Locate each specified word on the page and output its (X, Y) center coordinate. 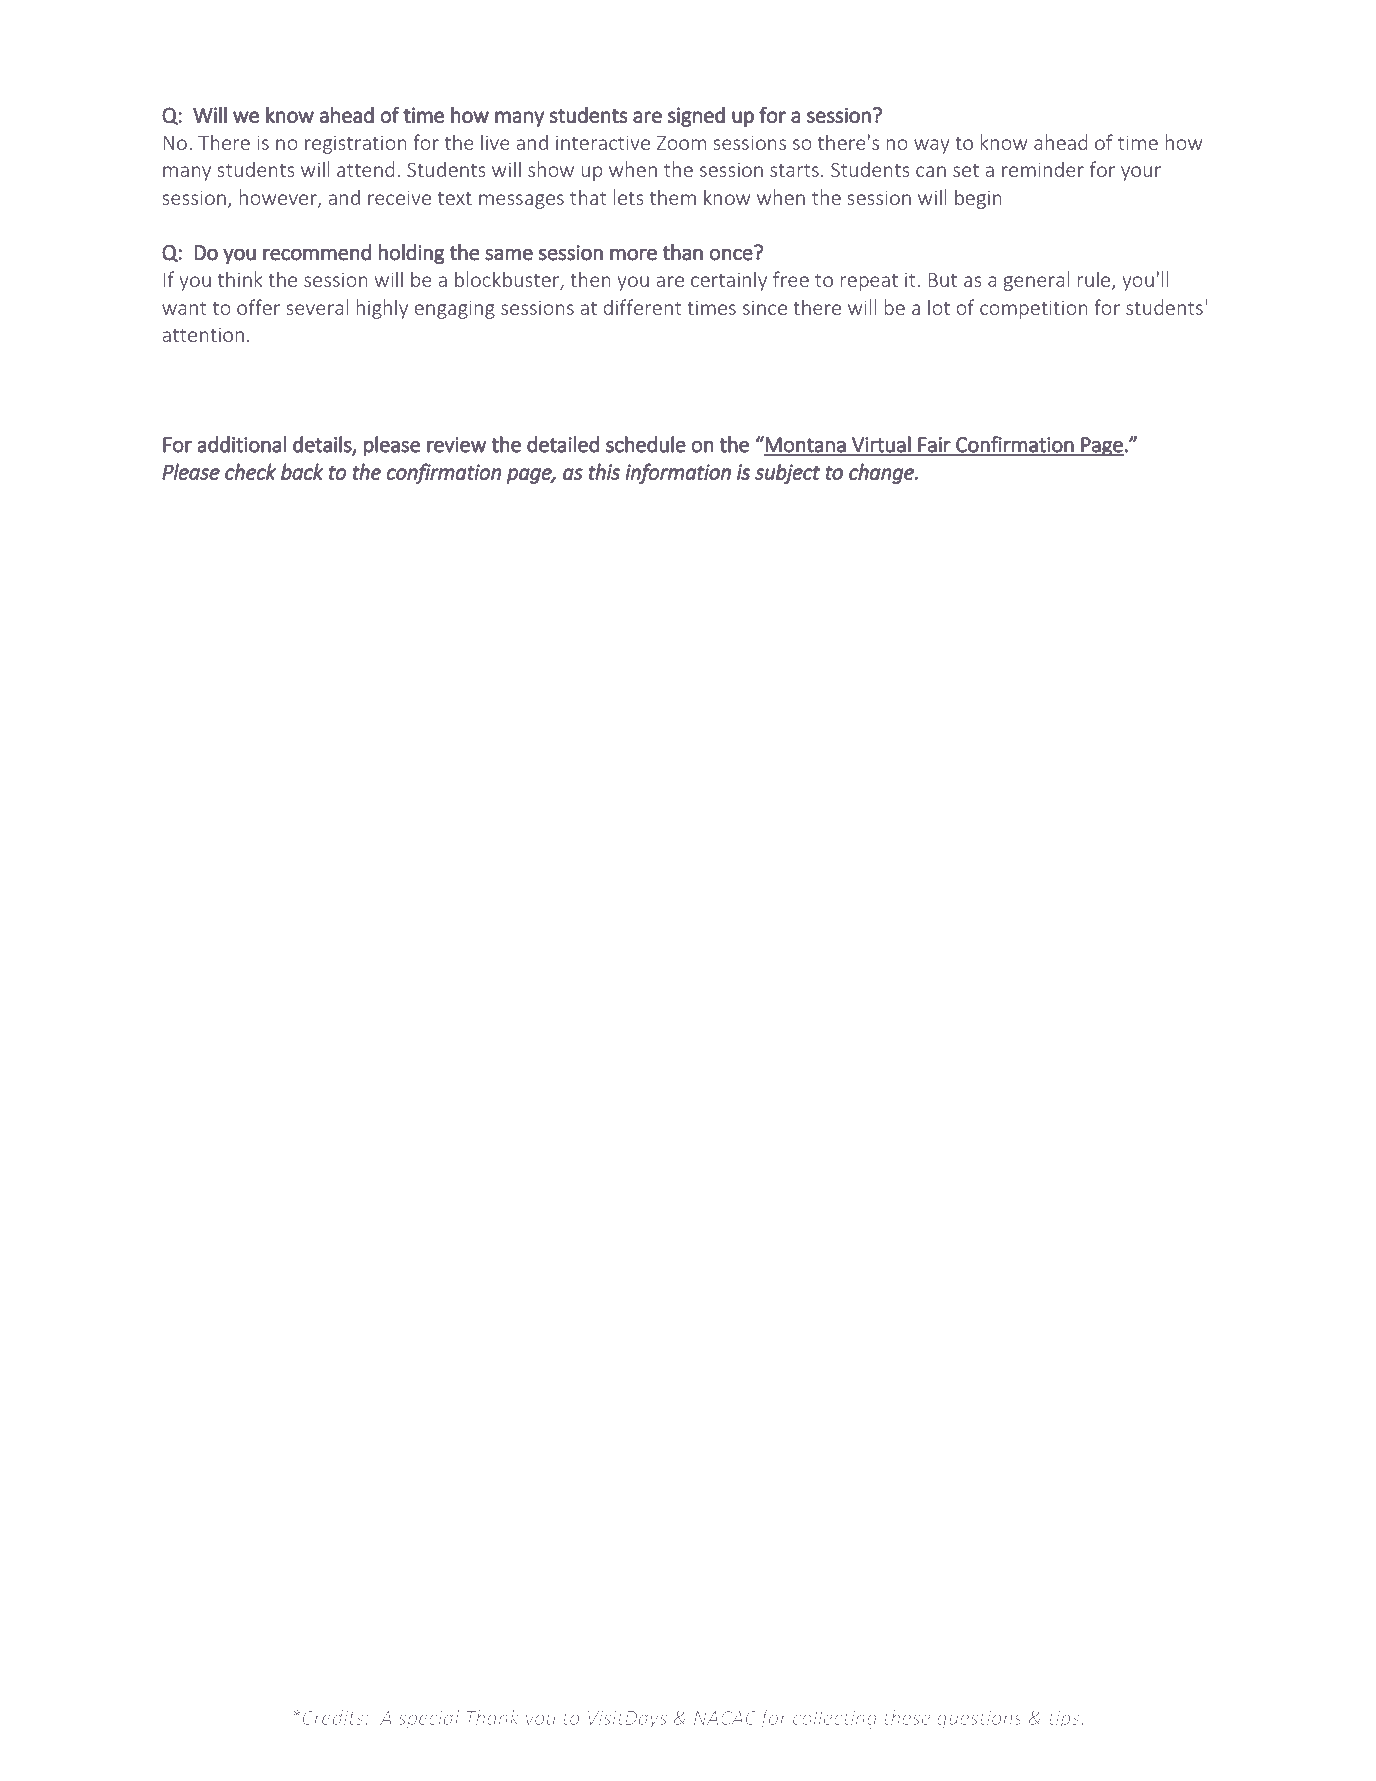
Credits (333, 1717)
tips (1065, 1720)
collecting (835, 1719)
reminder (1043, 169)
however (279, 198)
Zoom (681, 143)
